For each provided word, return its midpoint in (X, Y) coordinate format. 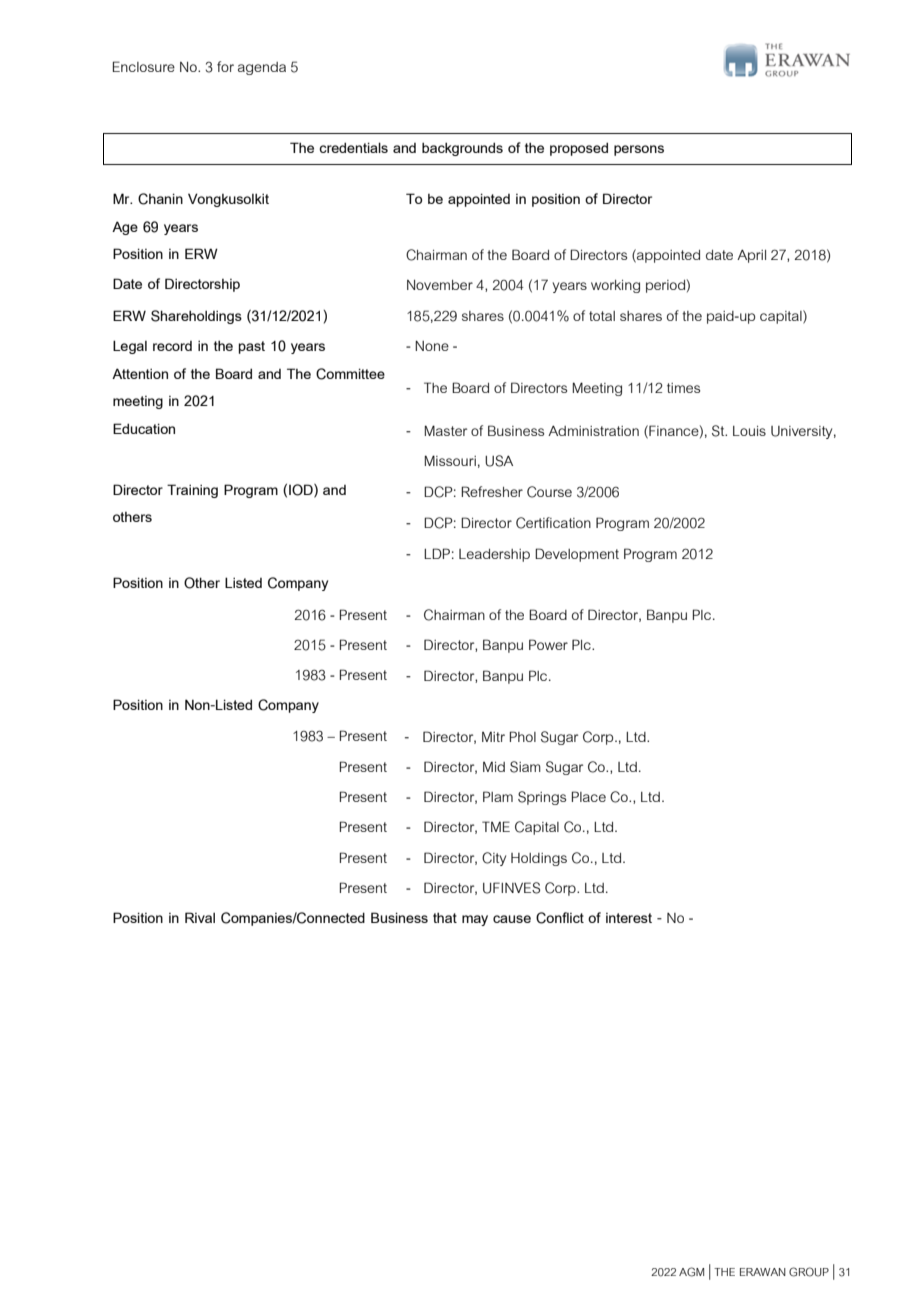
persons (639, 150)
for (225, 66)
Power (548, 644)
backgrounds (462, 149)
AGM (691, 1272)
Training (192, 491)
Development (577, 555)
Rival (200, 917)
